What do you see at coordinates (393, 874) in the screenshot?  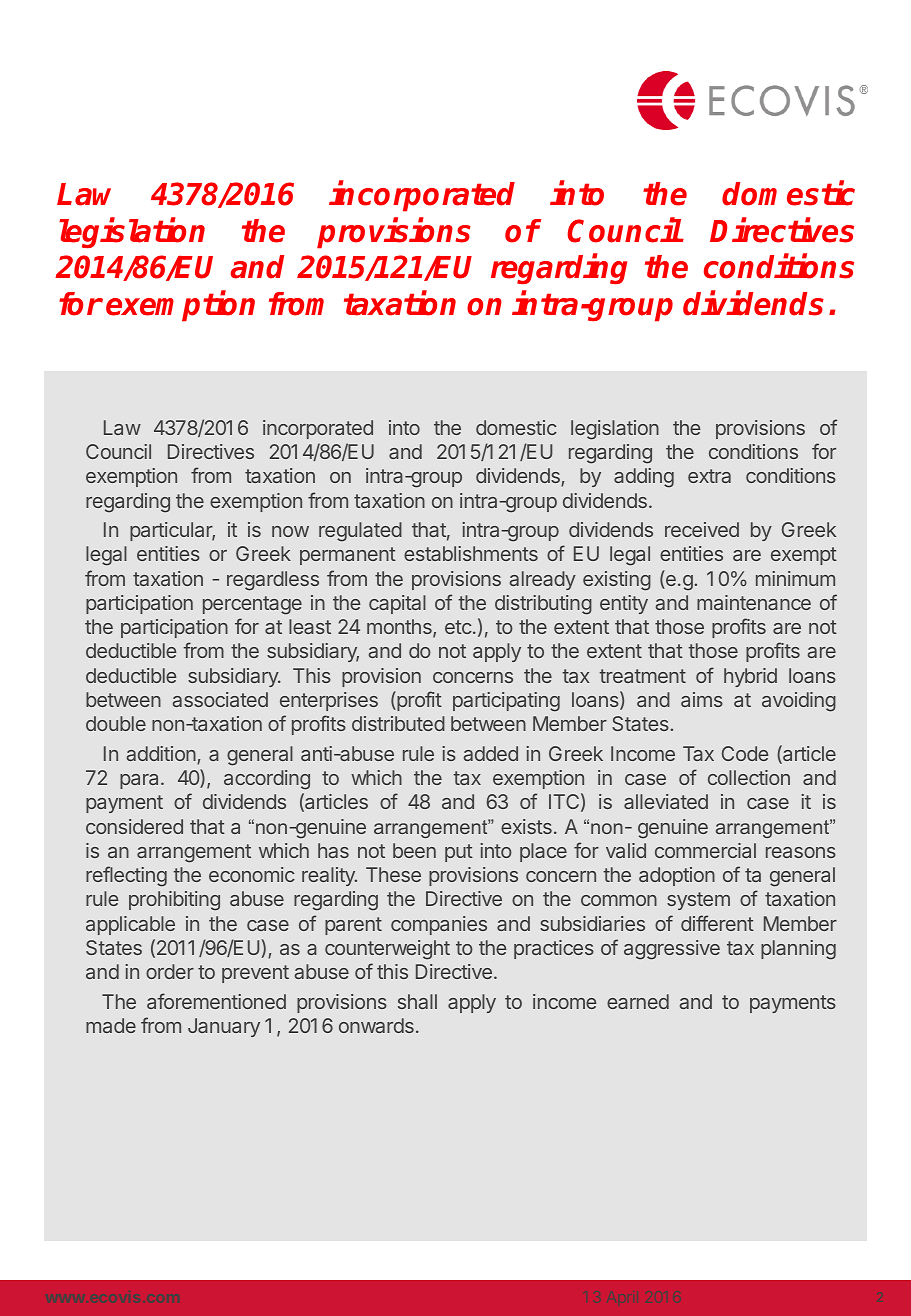 I see `These` at bounding box center [393, 874].
